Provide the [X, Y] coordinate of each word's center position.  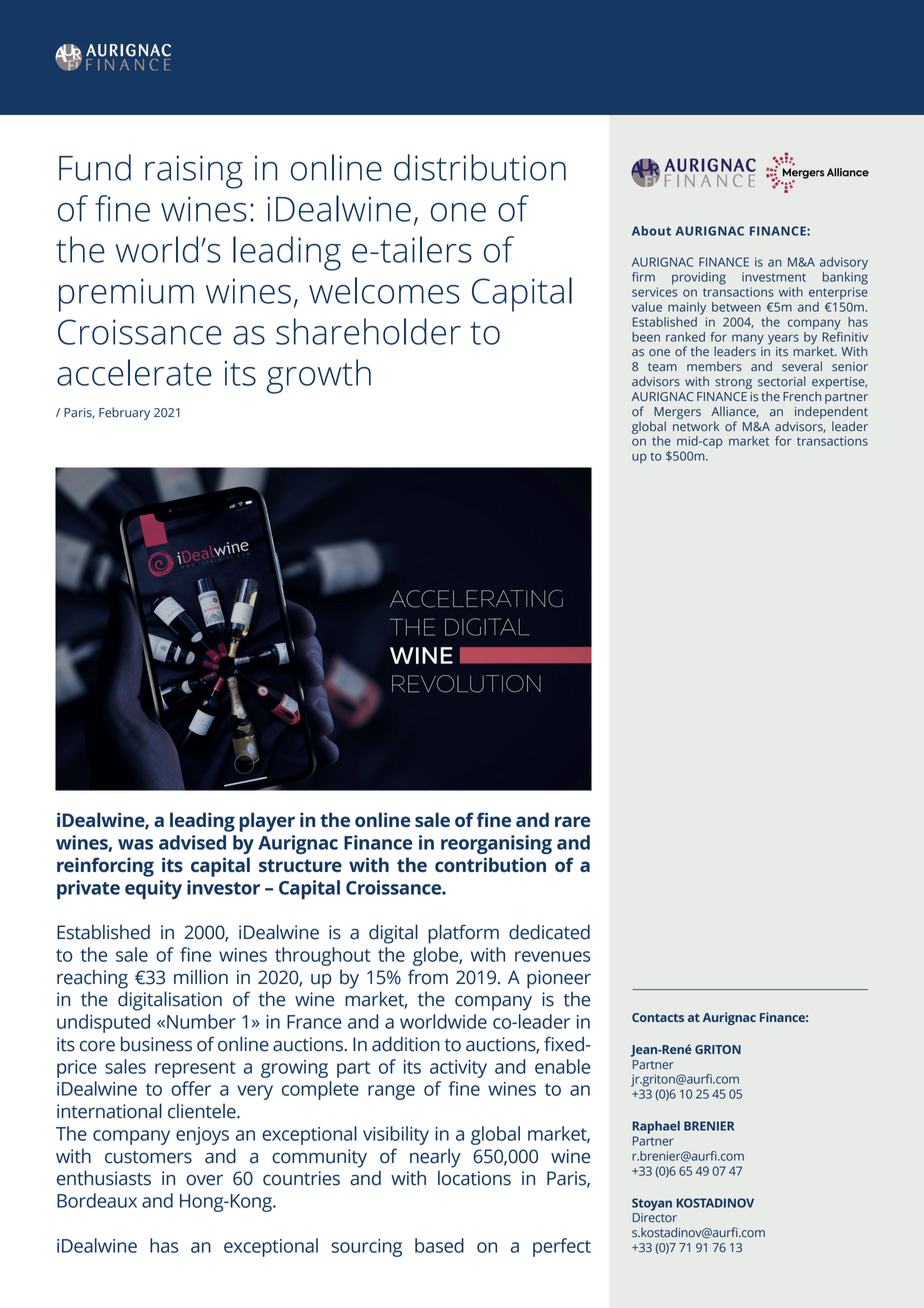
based [439, 1245]
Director [655, 1218]
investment [774, 277]
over [204, 1180]
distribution [480, 167]
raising [194, 172]
